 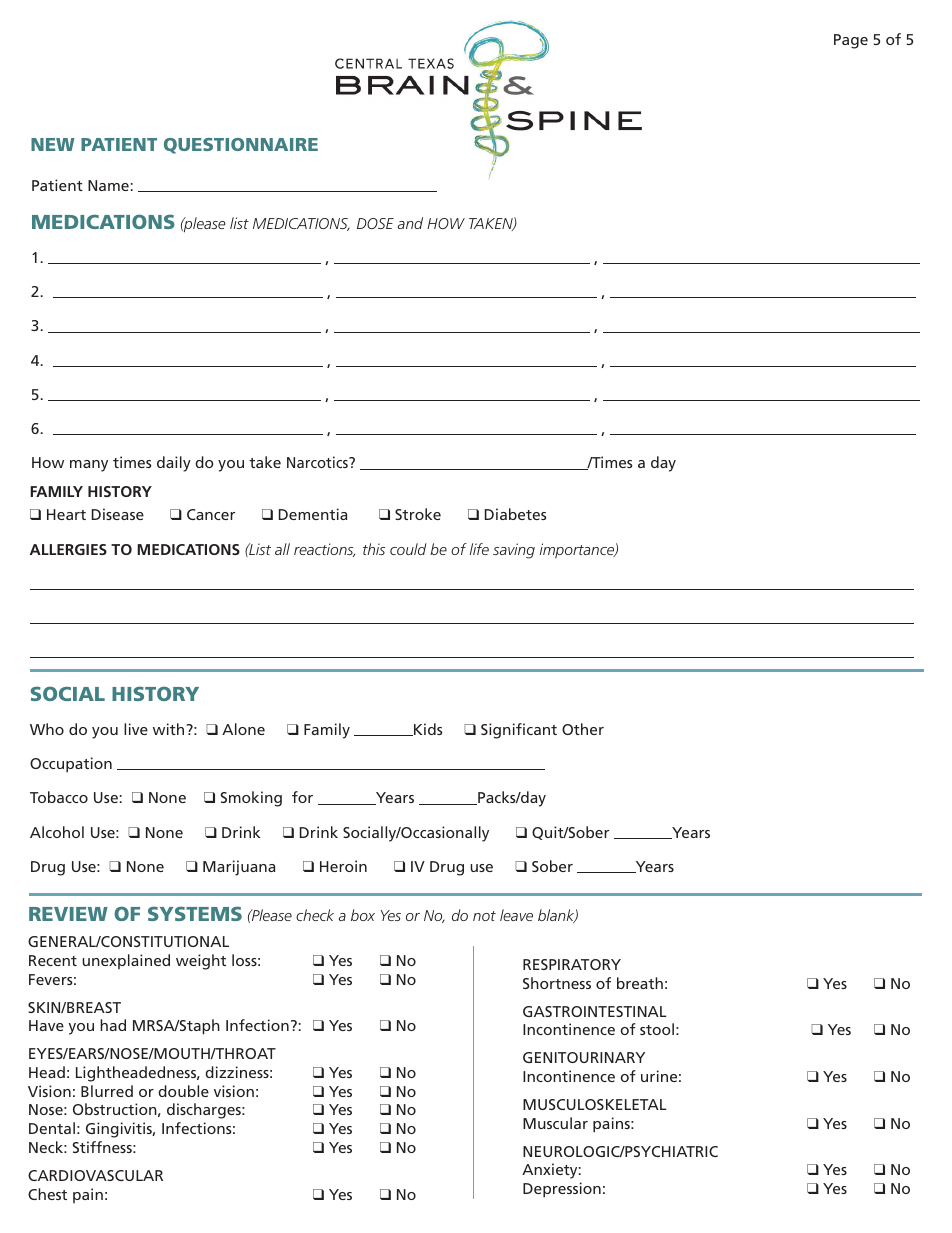 I want to click on NEW, so click(x=53, y=144).
